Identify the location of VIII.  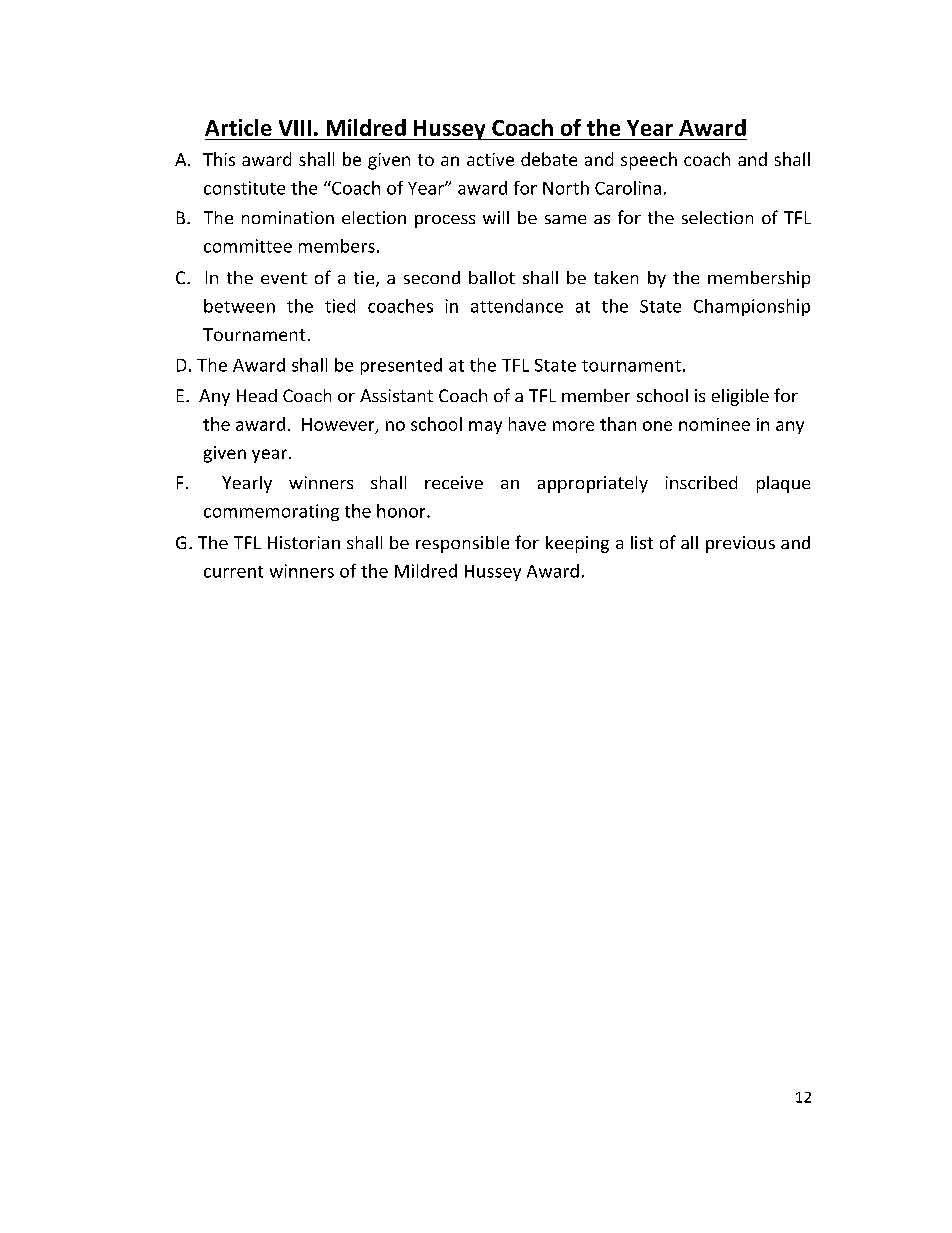
(295, 128).
